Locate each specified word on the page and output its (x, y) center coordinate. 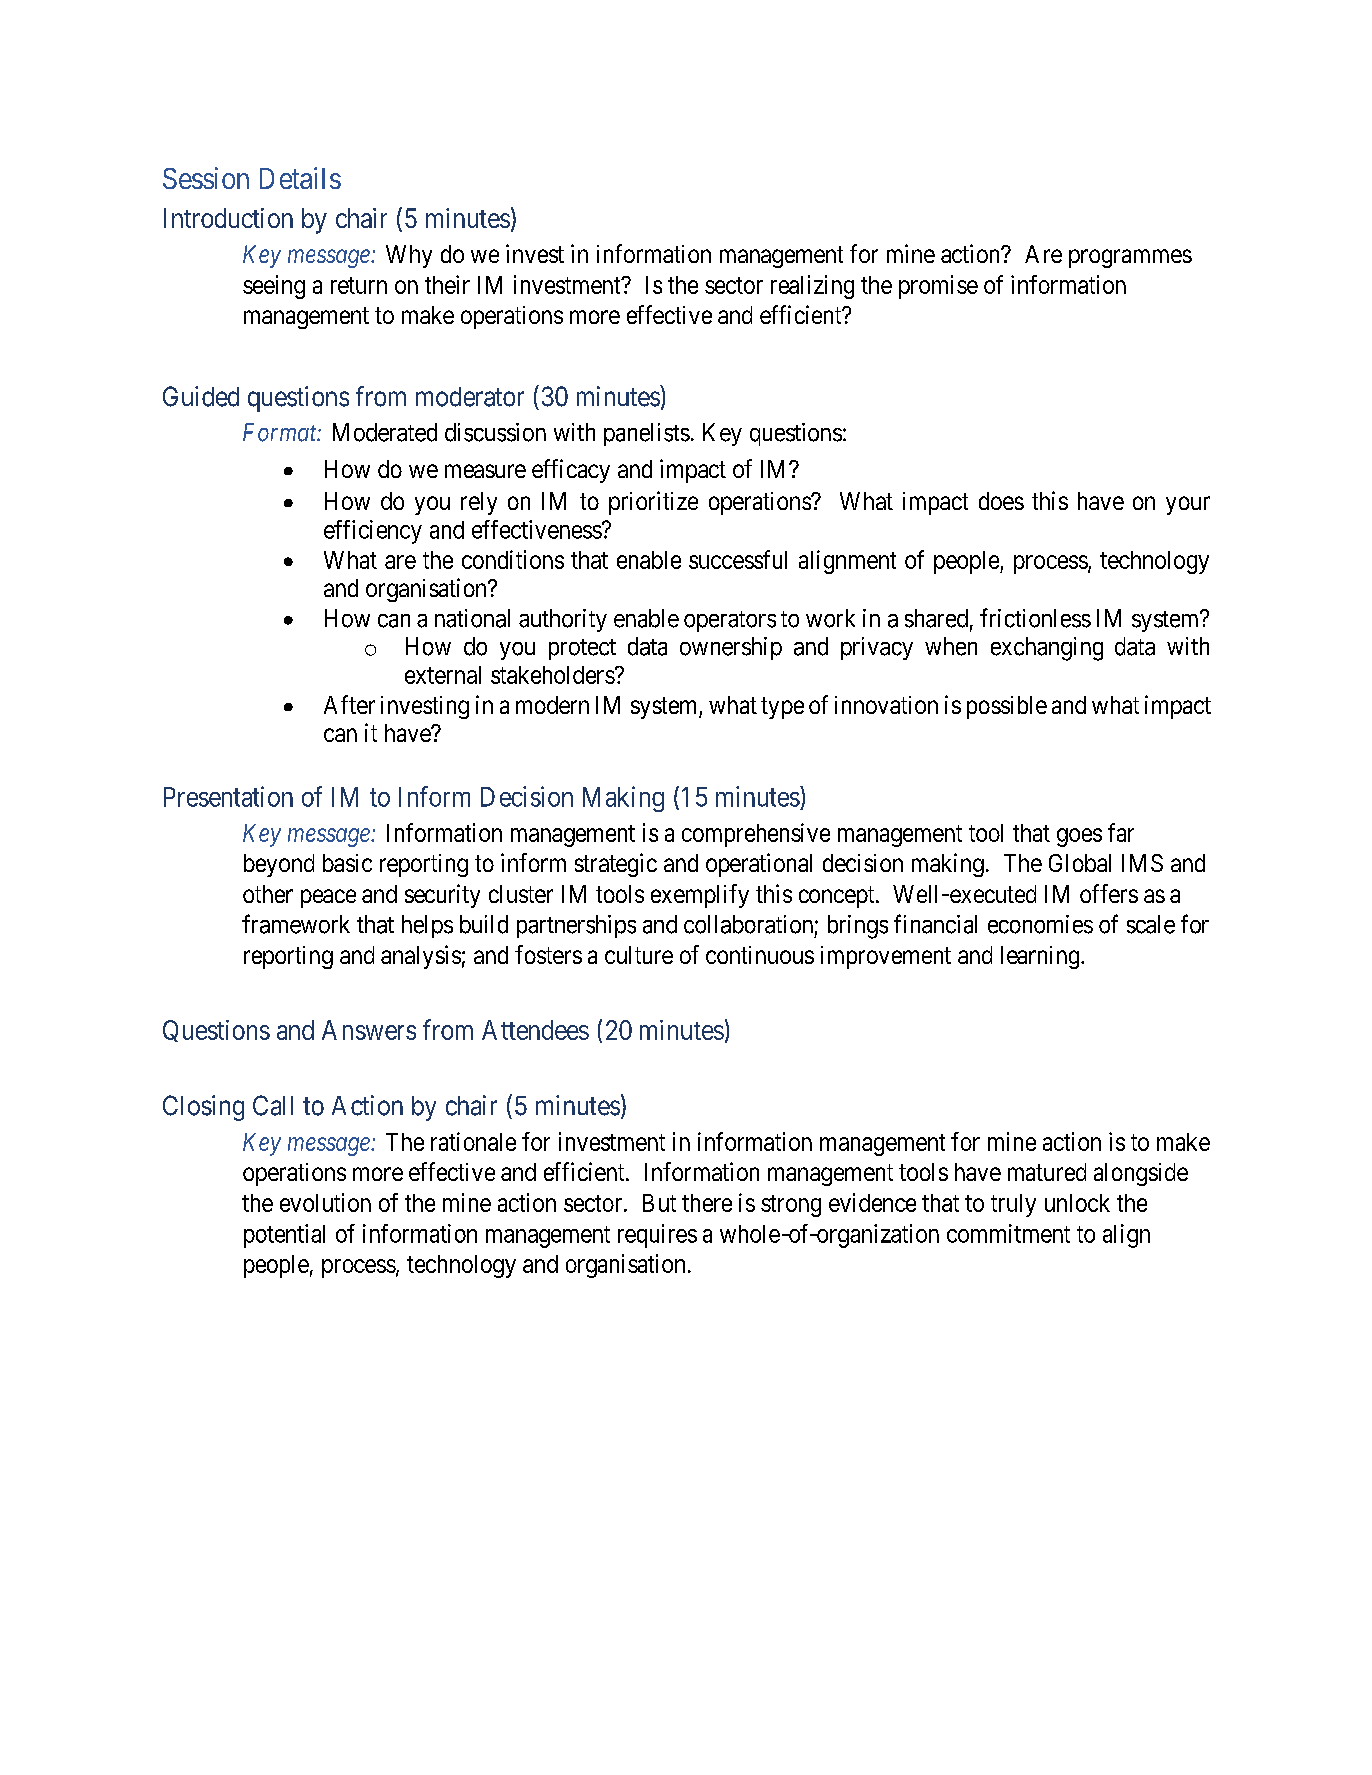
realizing (812, 287)
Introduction (228, 218)
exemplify (700, 896)
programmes (1130, 258)
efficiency (373, 532)
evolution (325, 1202)
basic (347, 863)
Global (1080, 863)
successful (738, 559)
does (1001, 501)
